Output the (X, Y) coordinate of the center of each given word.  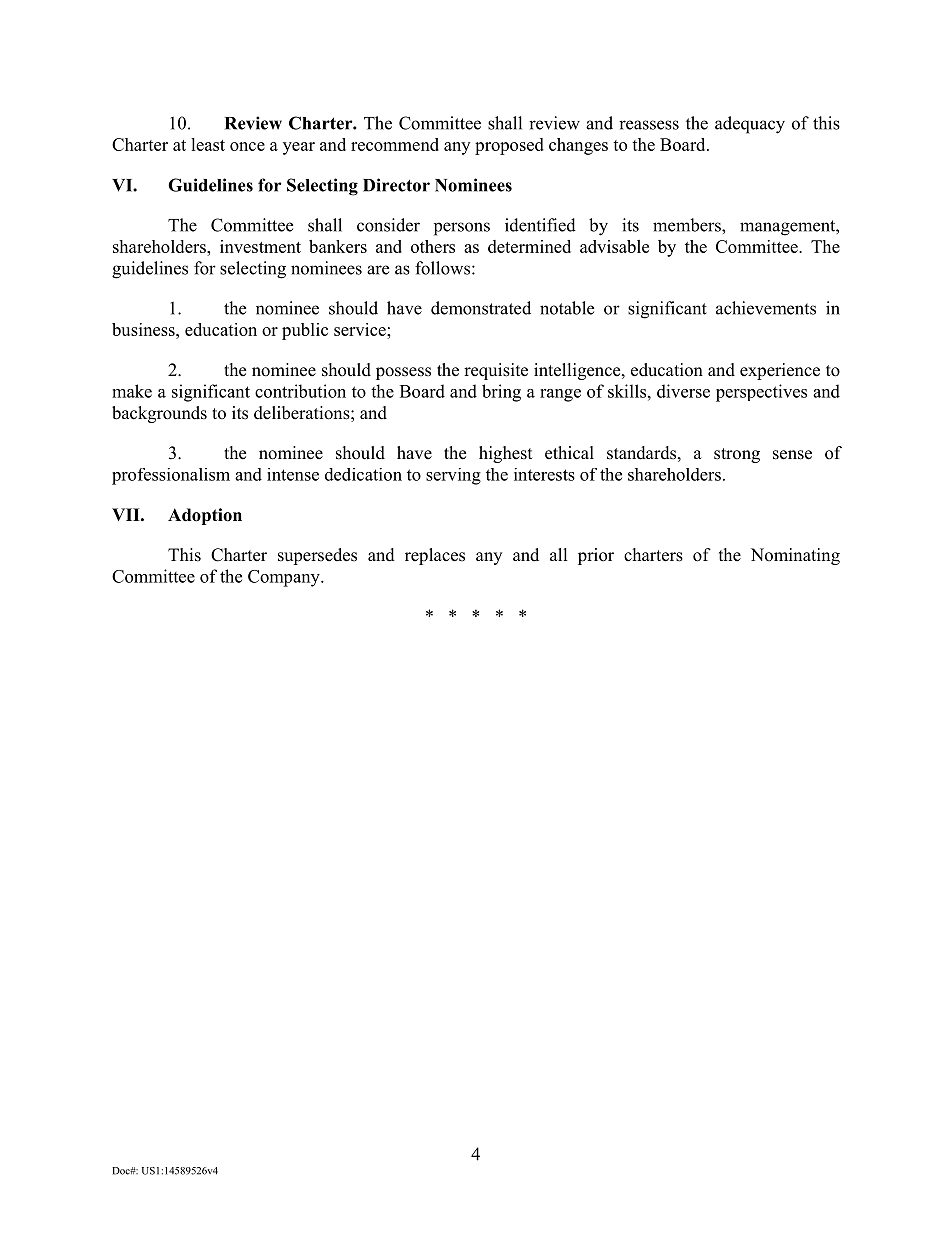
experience (780, 371)
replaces (435, 556)
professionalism (171, 476)
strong (737, 455)
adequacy (750, 125)
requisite (496, 371)
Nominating (795, 556)
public (305, 331)
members (688, 225)
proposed (509, 146)
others (433, 246)
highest (505, 454)
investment (260, 246)
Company (285, 578)
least (208, 144)
